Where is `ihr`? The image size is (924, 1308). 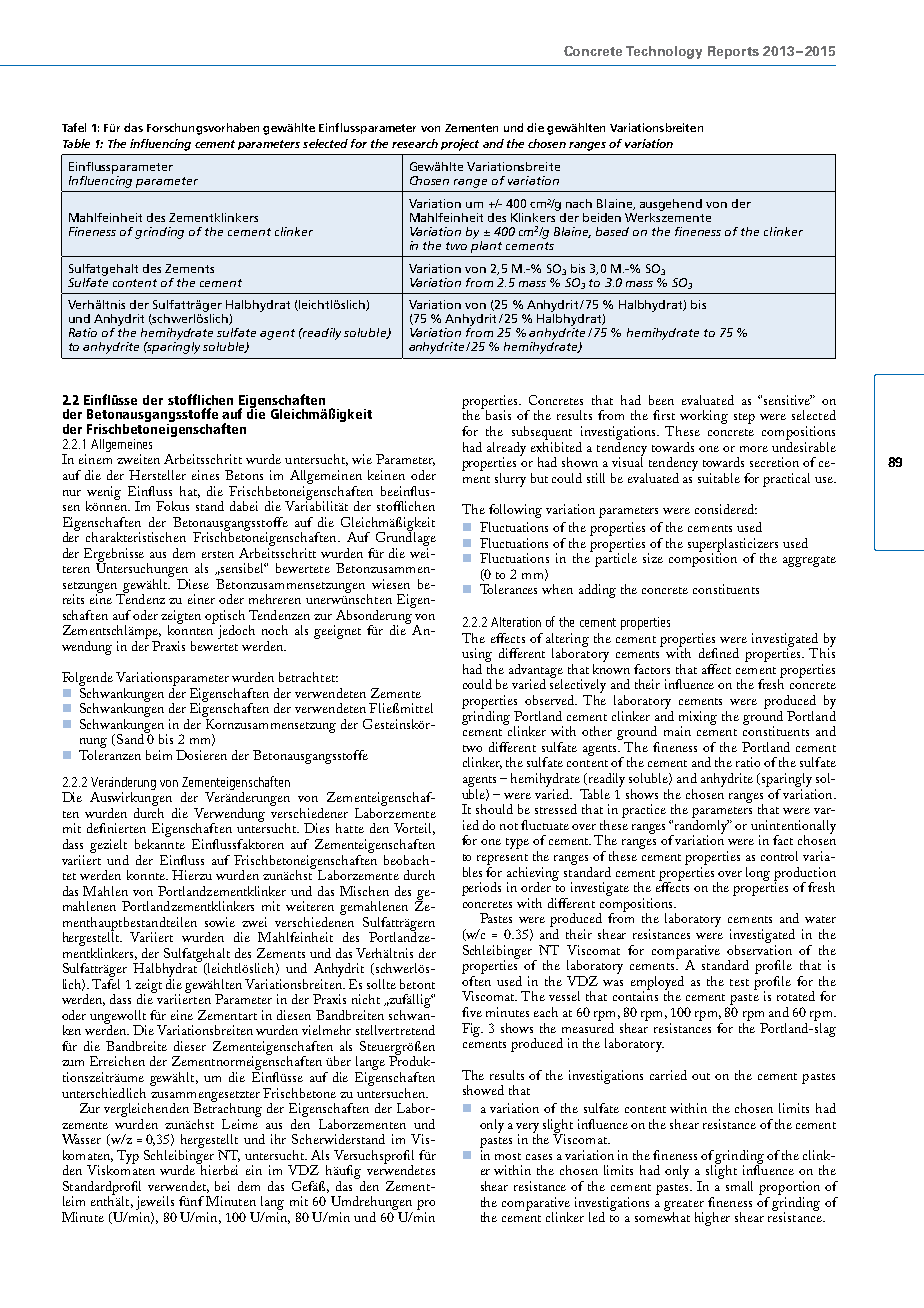 ihr is located at coordinates (278, 1139).
